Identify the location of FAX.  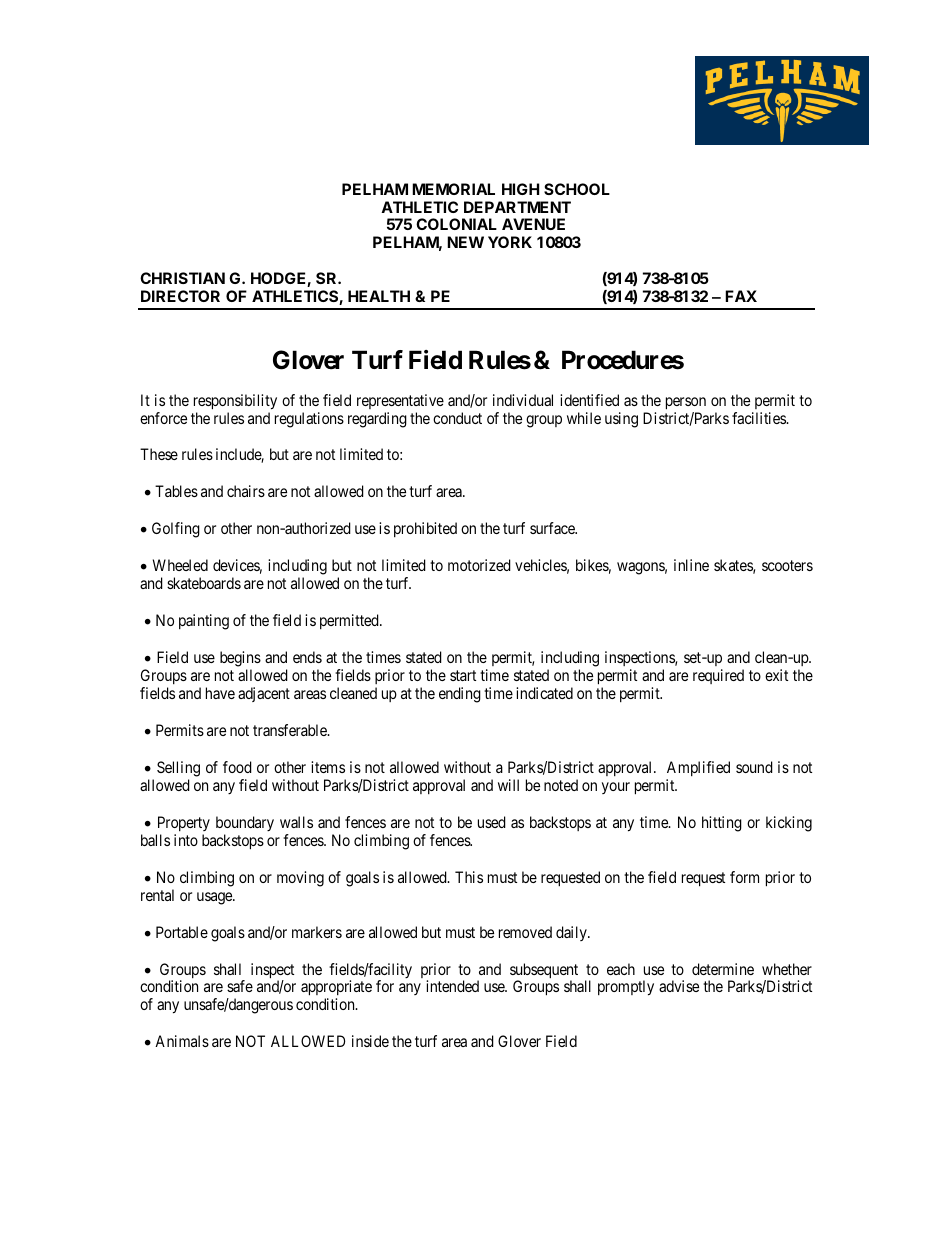
(741, 296).
